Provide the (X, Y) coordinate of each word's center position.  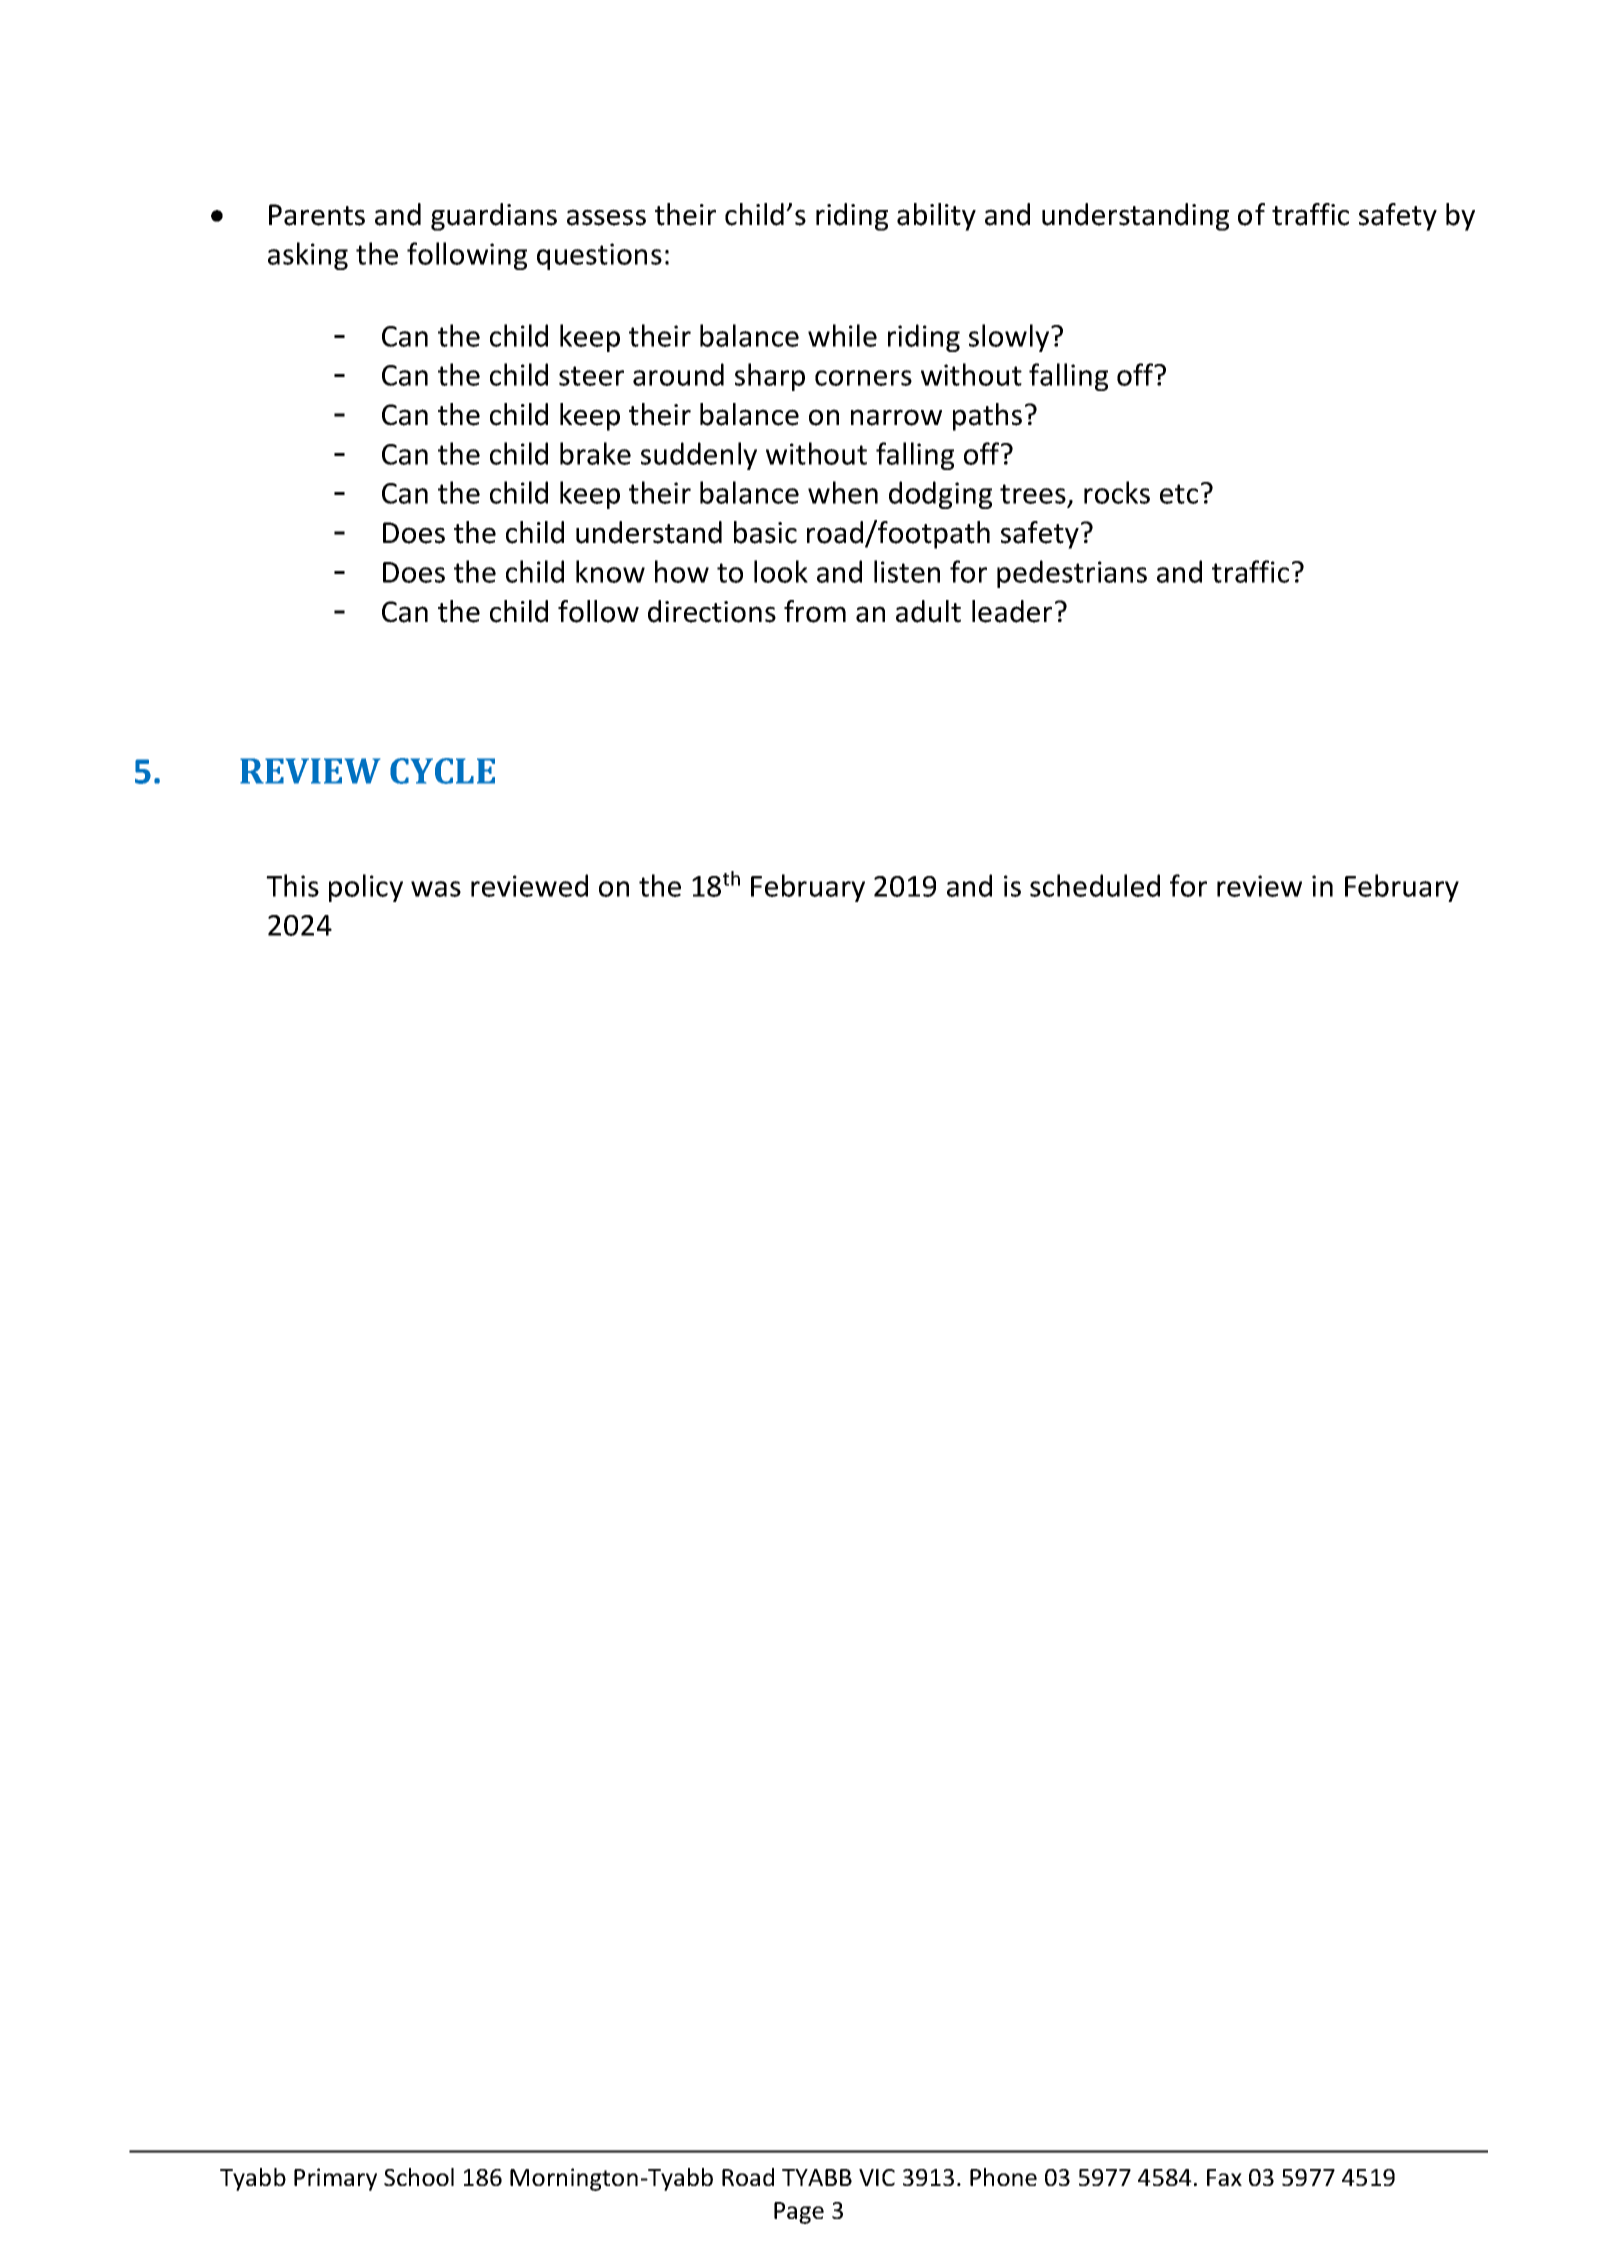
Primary (335, 2179)
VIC (877, 2177)
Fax (1224, 2177)
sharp (770, 377)
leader (1012, 611)
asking (308, 256)
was (436, 889)
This (292, 885)
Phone (1003, 2177)
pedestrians (1072, 574)
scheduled (1095, 885)
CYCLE (442, 771)
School (419, 2177)
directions (712, 611)
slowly (1010, 338)
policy (366, 888)
